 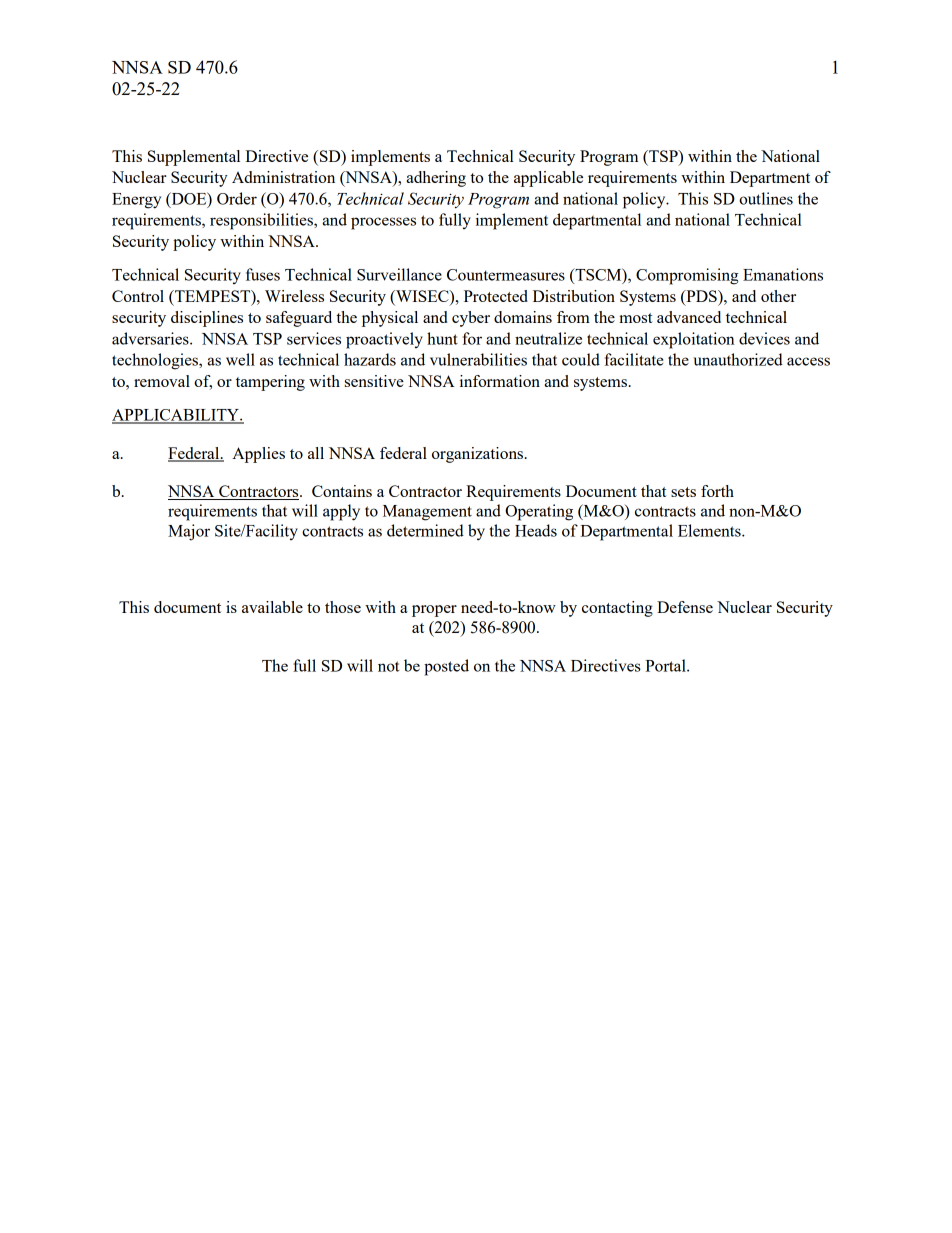 I want to click on hunt, so click(x=442, y=338).
